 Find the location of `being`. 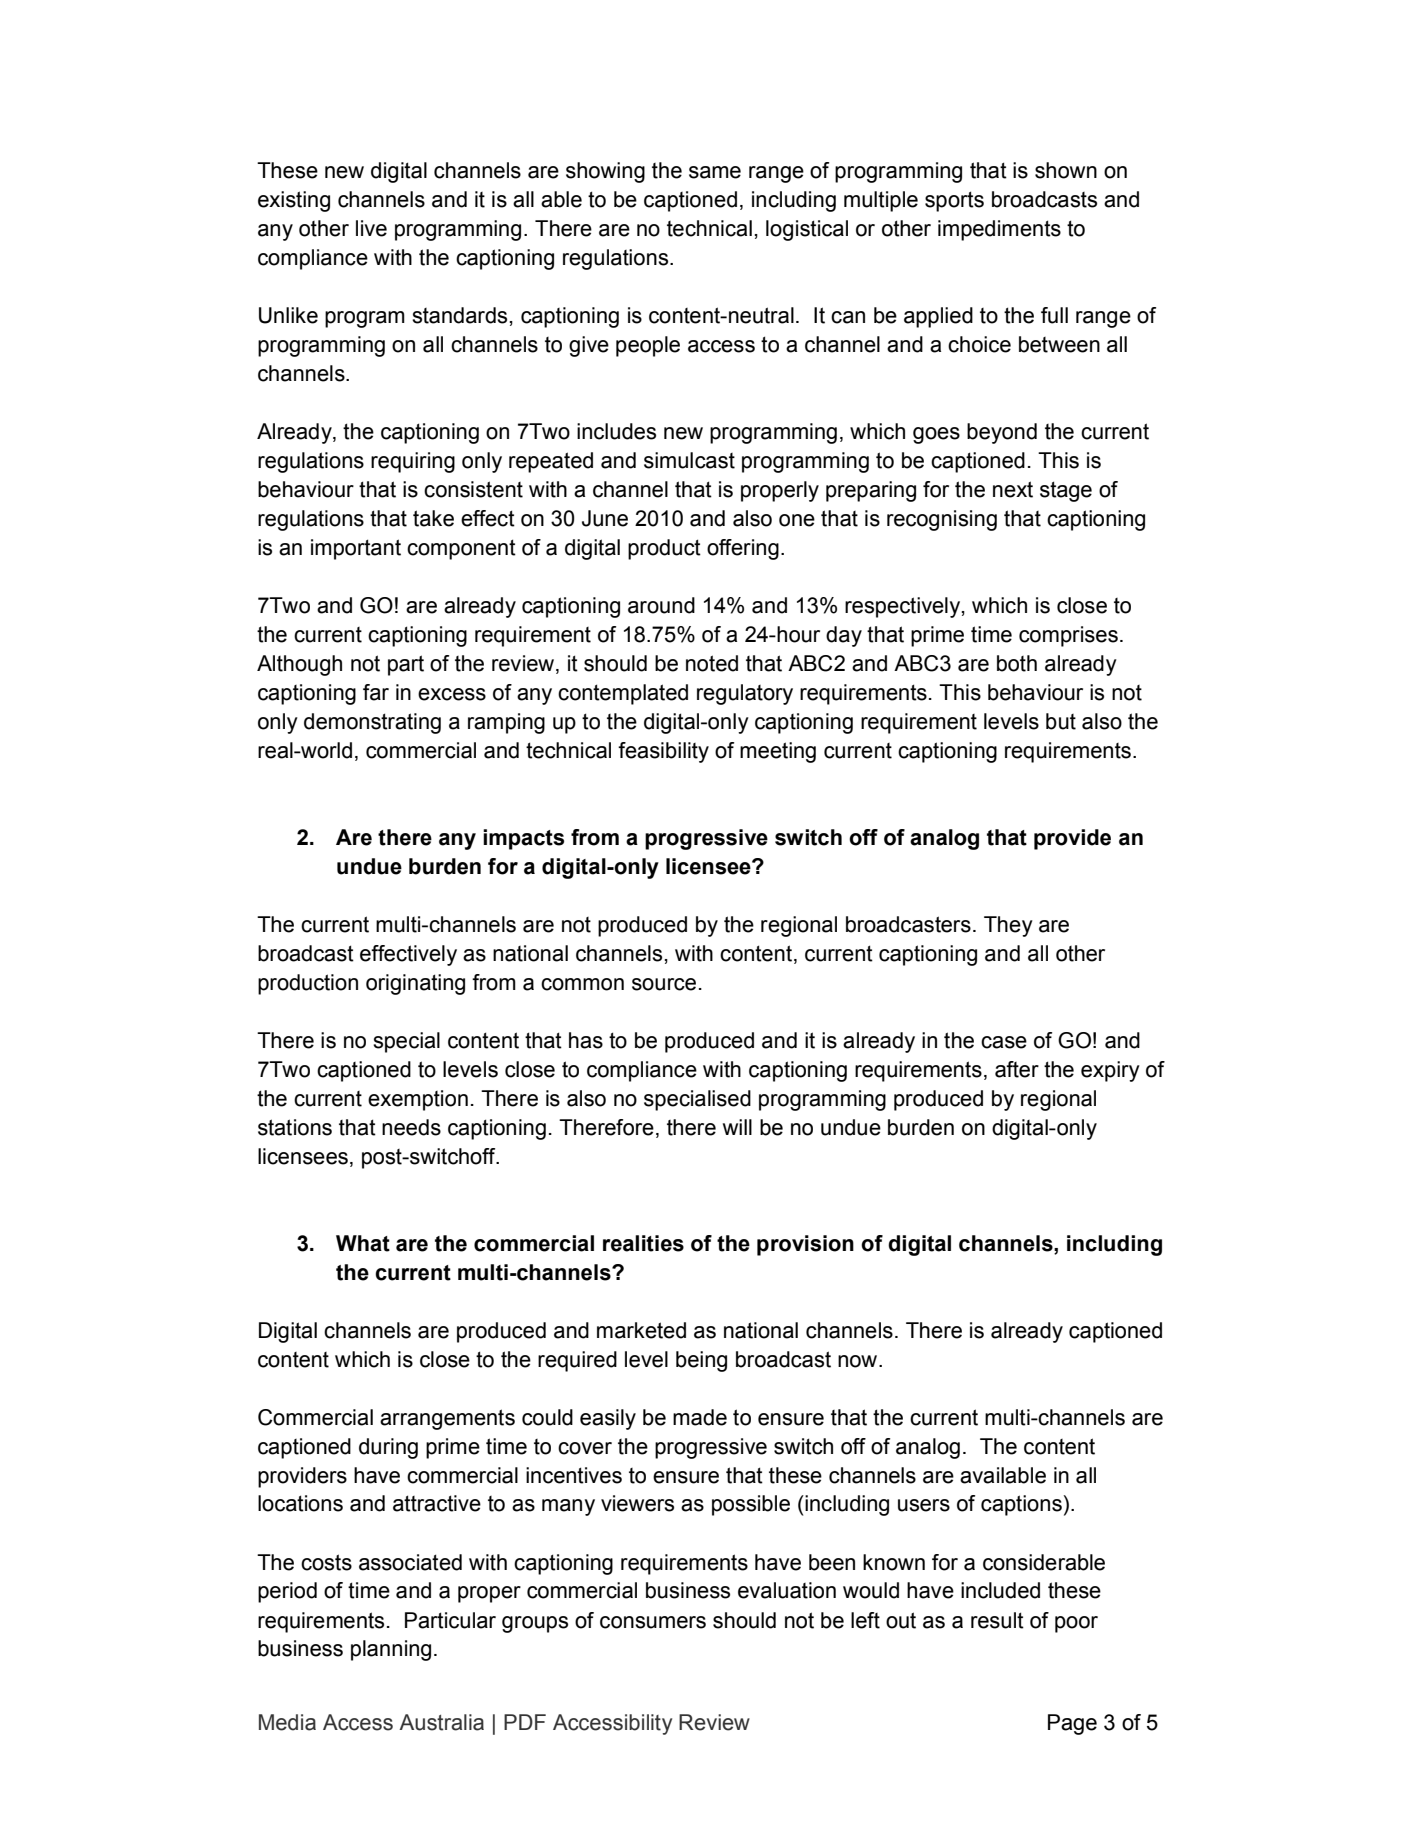

being is located at coordinates (701, 1361).
